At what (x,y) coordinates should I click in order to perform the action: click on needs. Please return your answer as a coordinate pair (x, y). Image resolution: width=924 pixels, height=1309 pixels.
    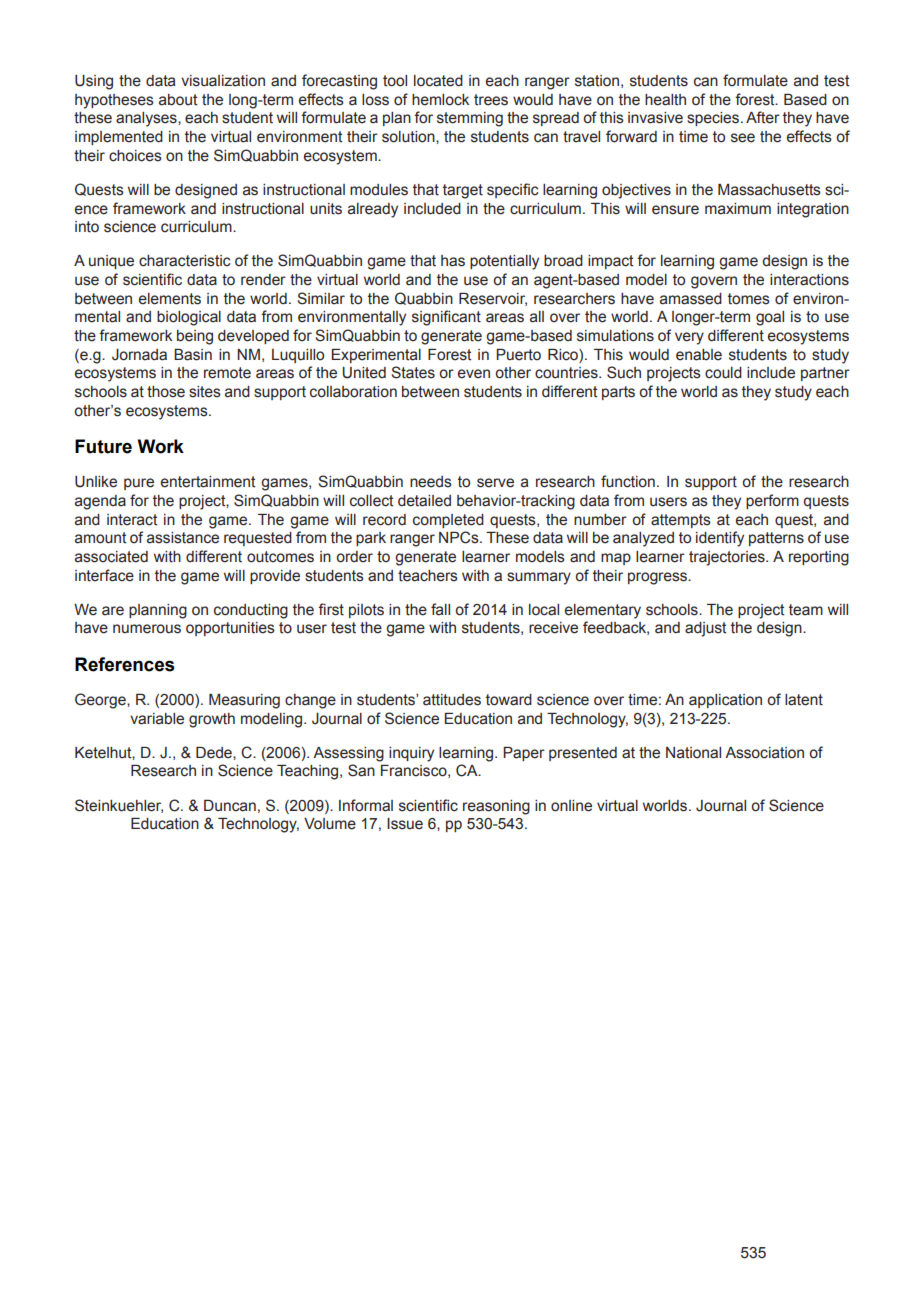
    Looking at the image, I should click on (431, 482).
